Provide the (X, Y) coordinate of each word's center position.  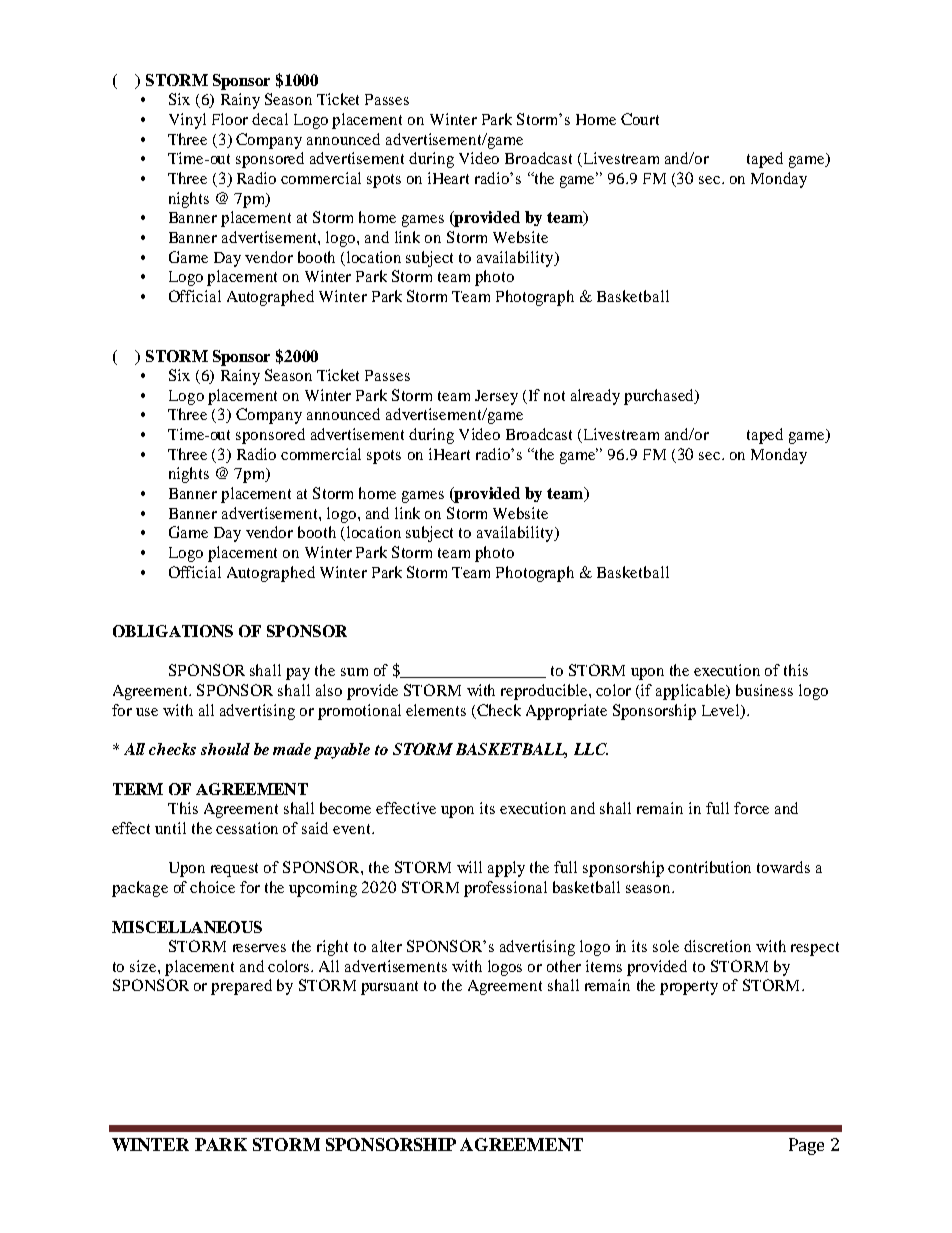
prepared (241, 987)
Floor (230, 119)
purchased (660, 397)
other (564, 966)
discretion (717, 946)
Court (640, 119)
